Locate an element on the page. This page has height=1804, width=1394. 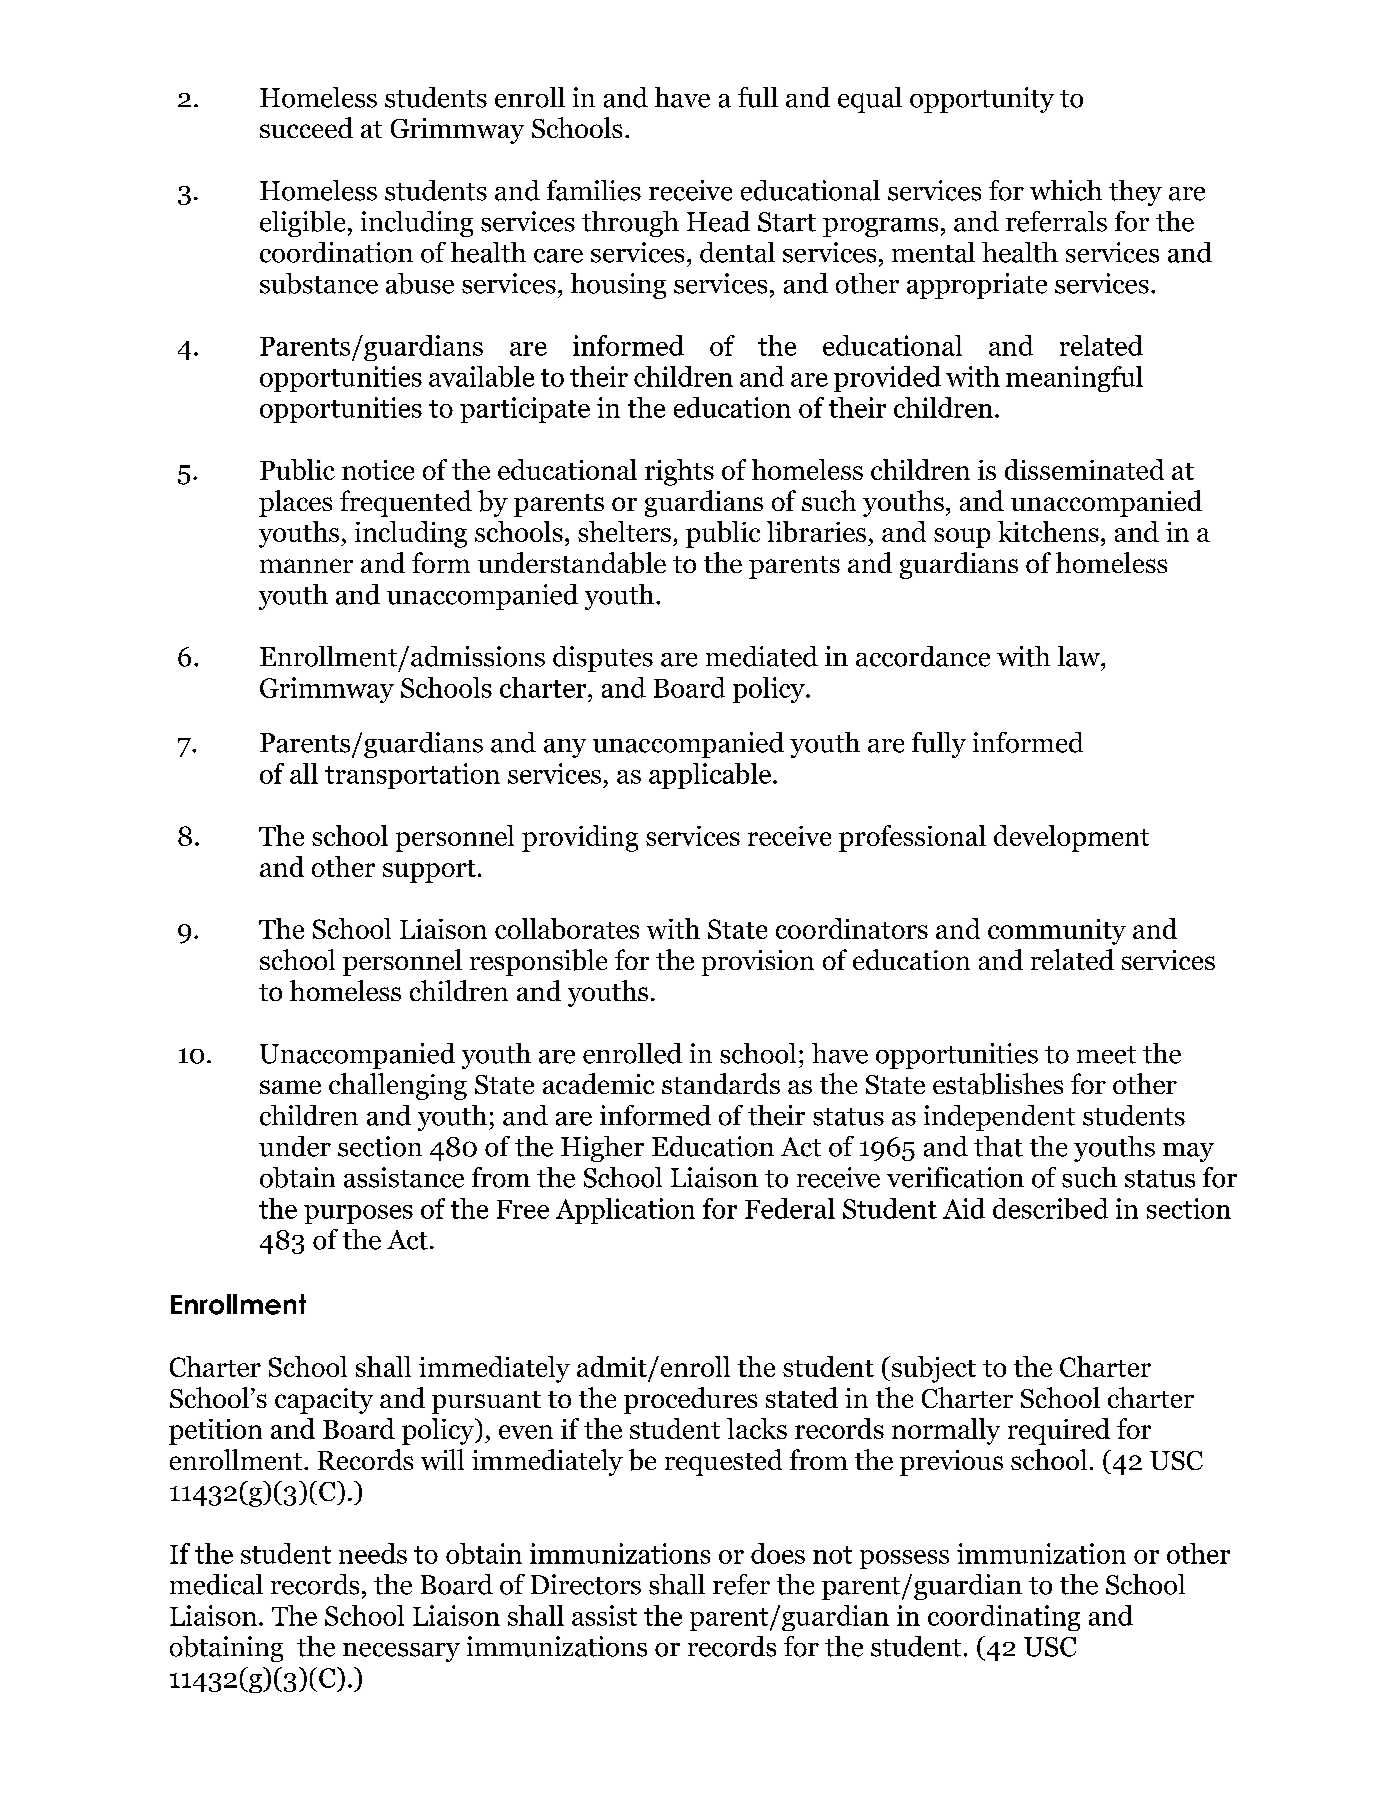
mediated is located at coordinates (762, 656).
